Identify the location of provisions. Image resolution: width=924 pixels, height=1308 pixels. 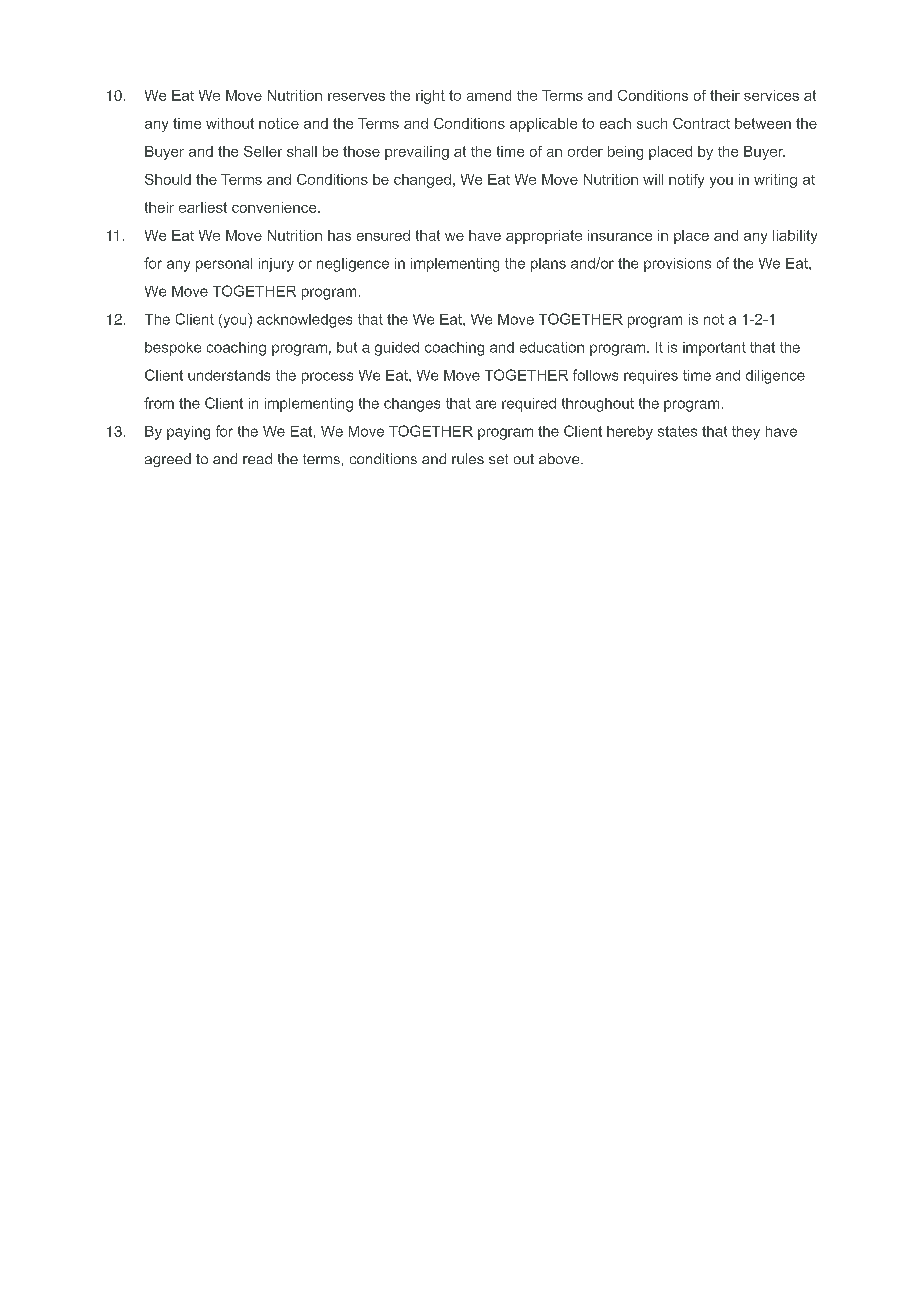
(677, 265).
